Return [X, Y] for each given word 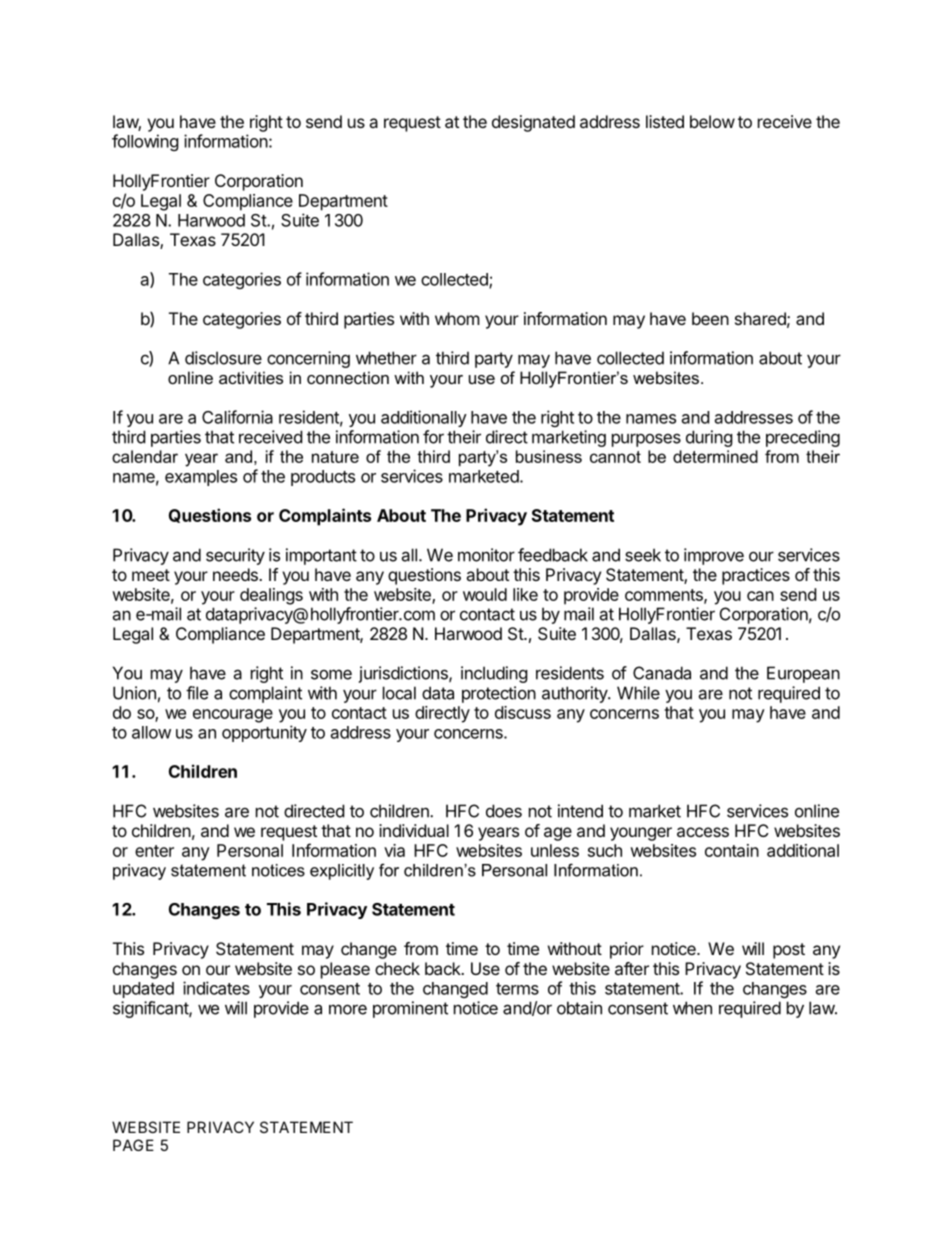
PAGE [133, 1145]
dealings [271, 596]
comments [665, 596]
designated [533, 123]
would [485, 594]
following [145, 142]
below [712, 121]
